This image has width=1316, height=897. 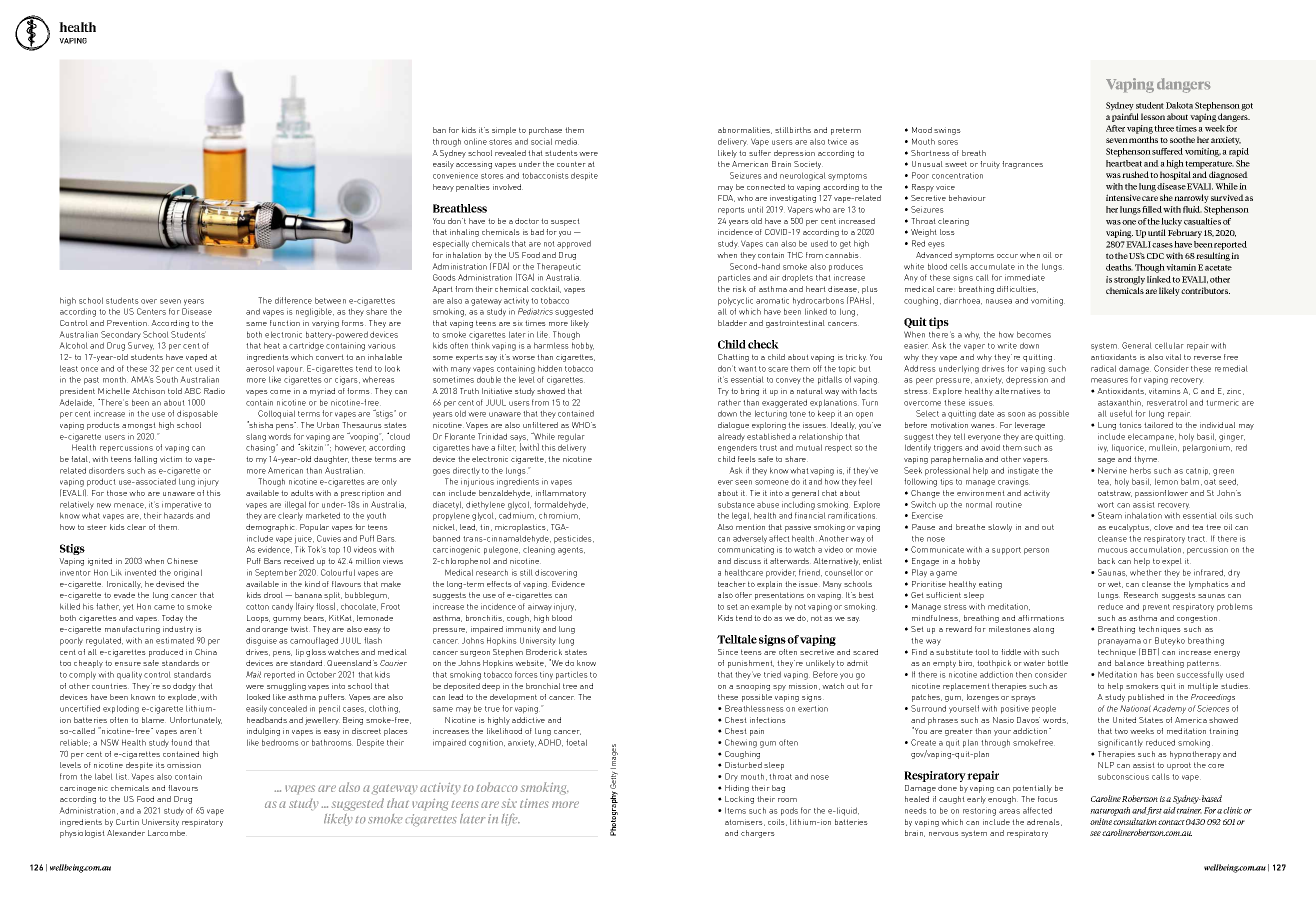 I want to click on accessing, so click(x=474, y=165).
